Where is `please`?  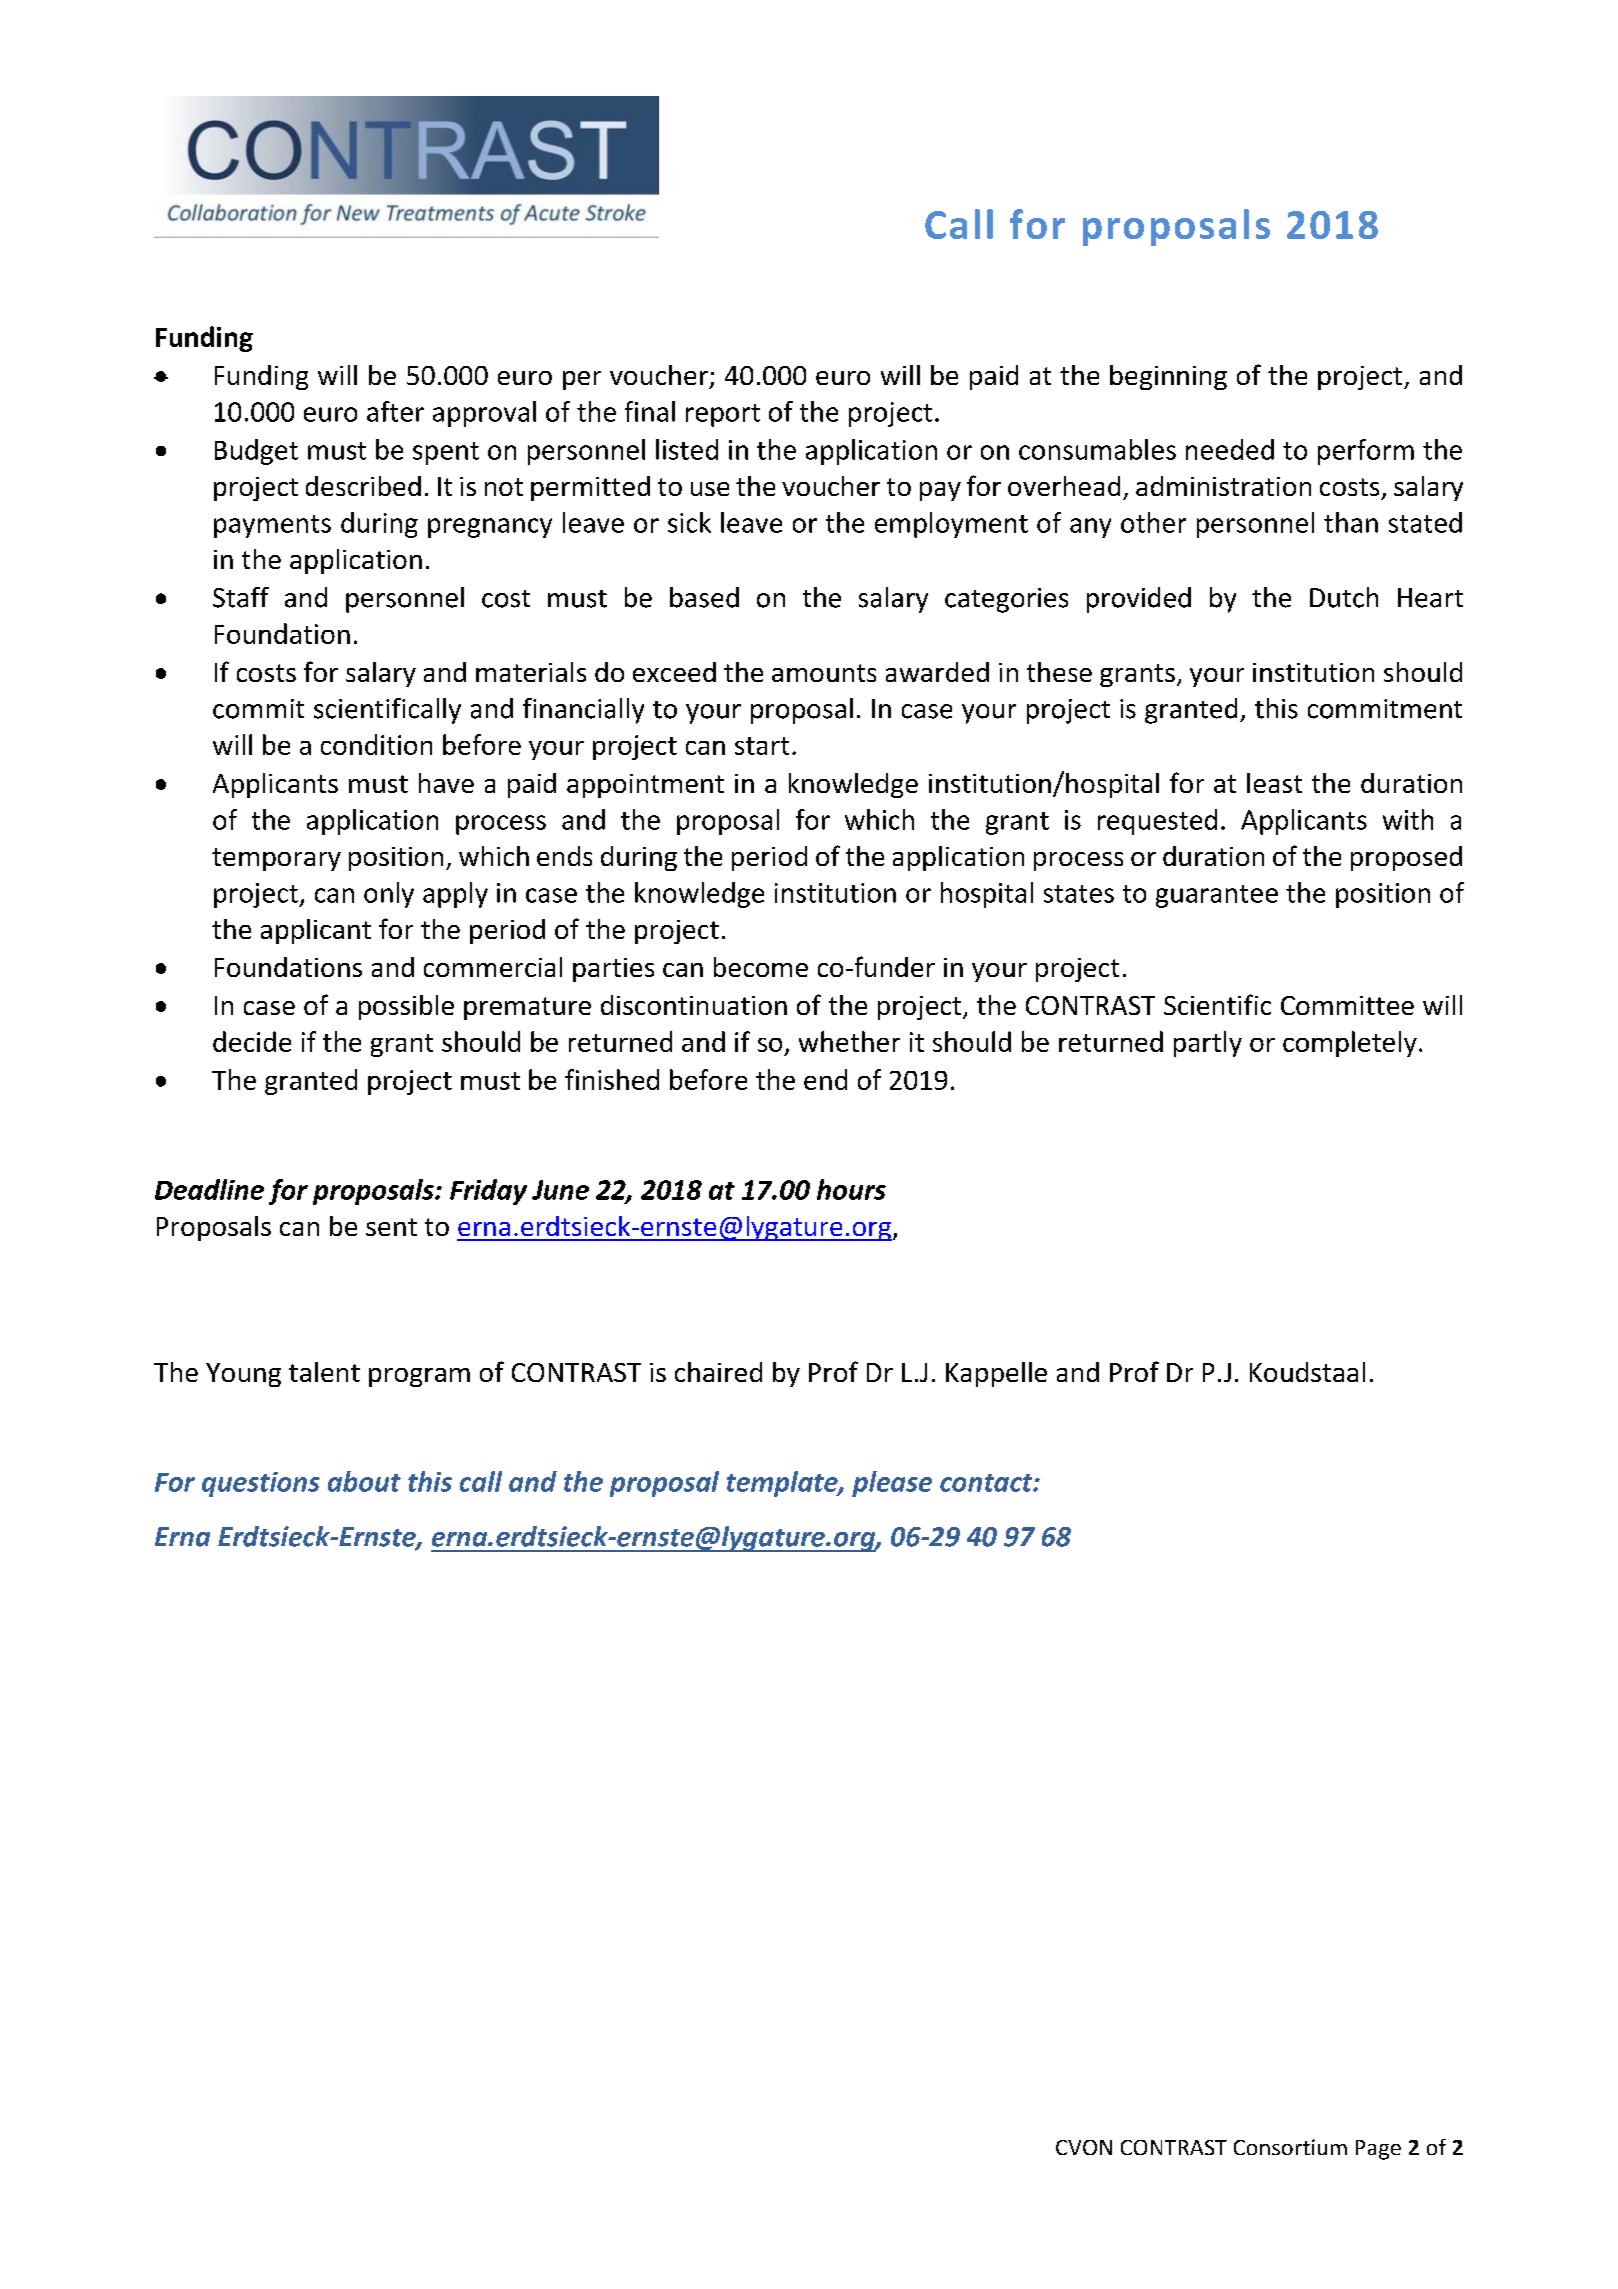
please is located at coordinates (892, 1484).
